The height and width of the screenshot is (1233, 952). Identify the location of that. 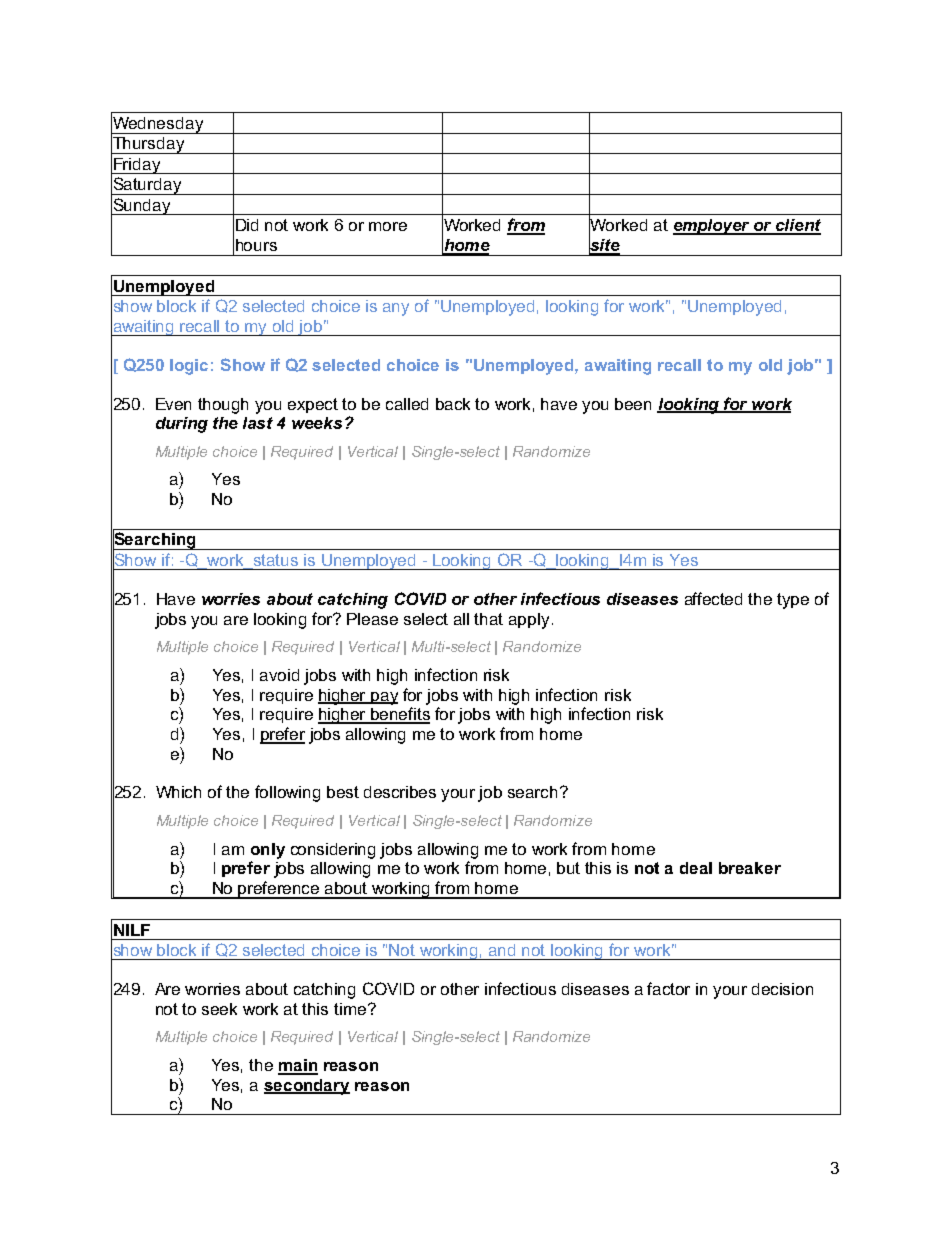
(488, 619).
